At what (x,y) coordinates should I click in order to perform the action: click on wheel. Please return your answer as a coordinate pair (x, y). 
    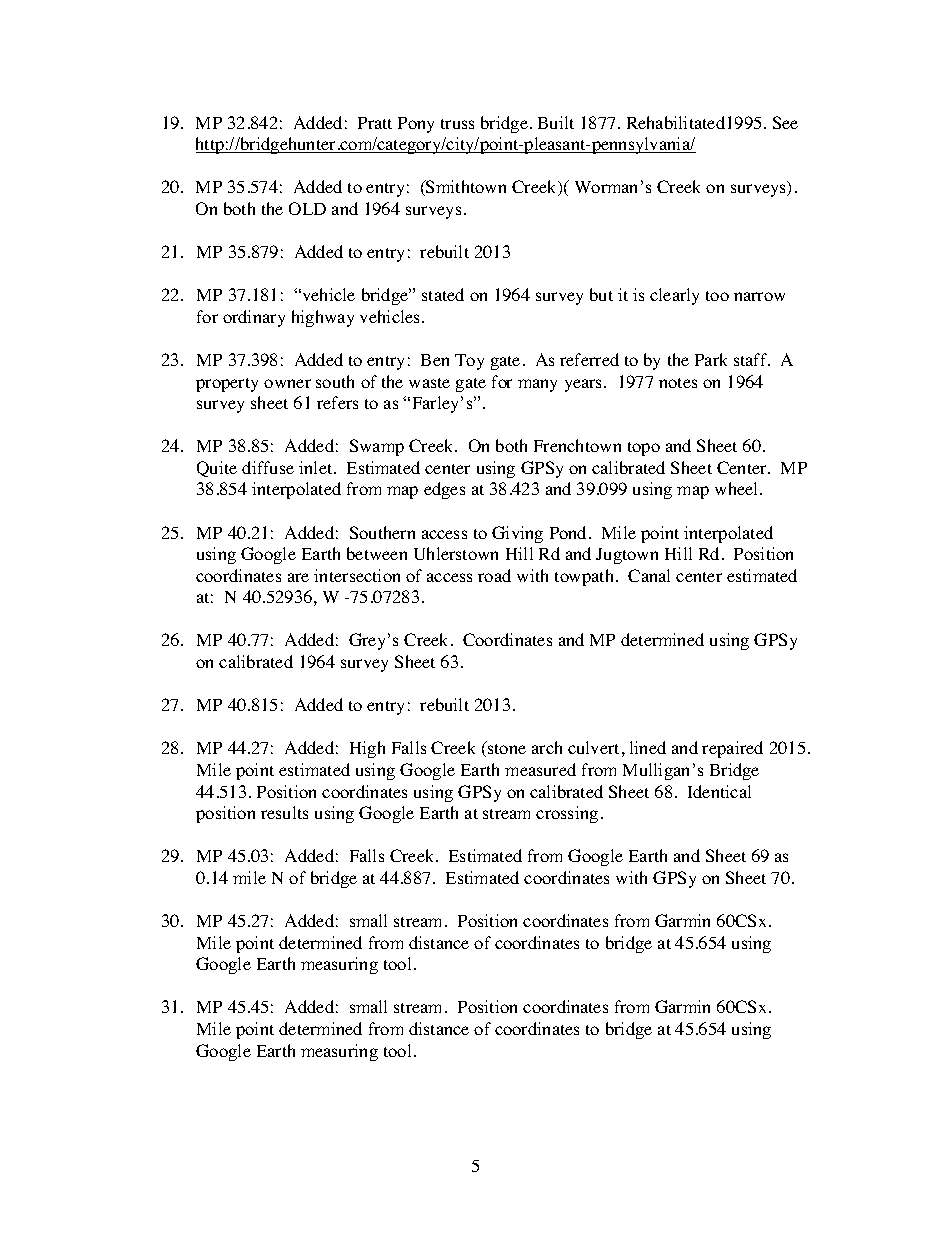
    Looking at the image, I should click on (738, 488).
